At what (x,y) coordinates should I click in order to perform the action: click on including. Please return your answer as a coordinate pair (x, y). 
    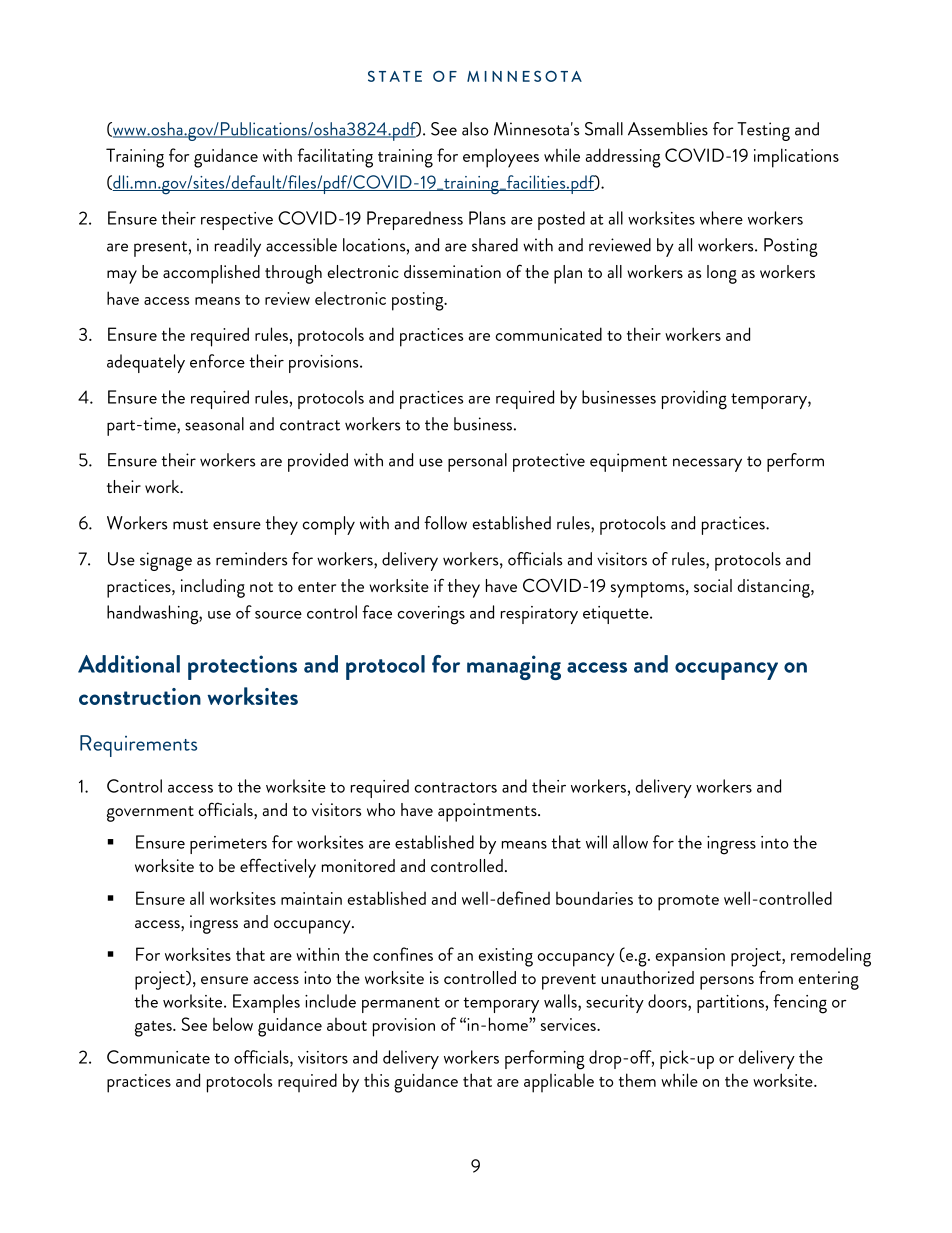
    Looking at the image, I should click on (213, 588).
